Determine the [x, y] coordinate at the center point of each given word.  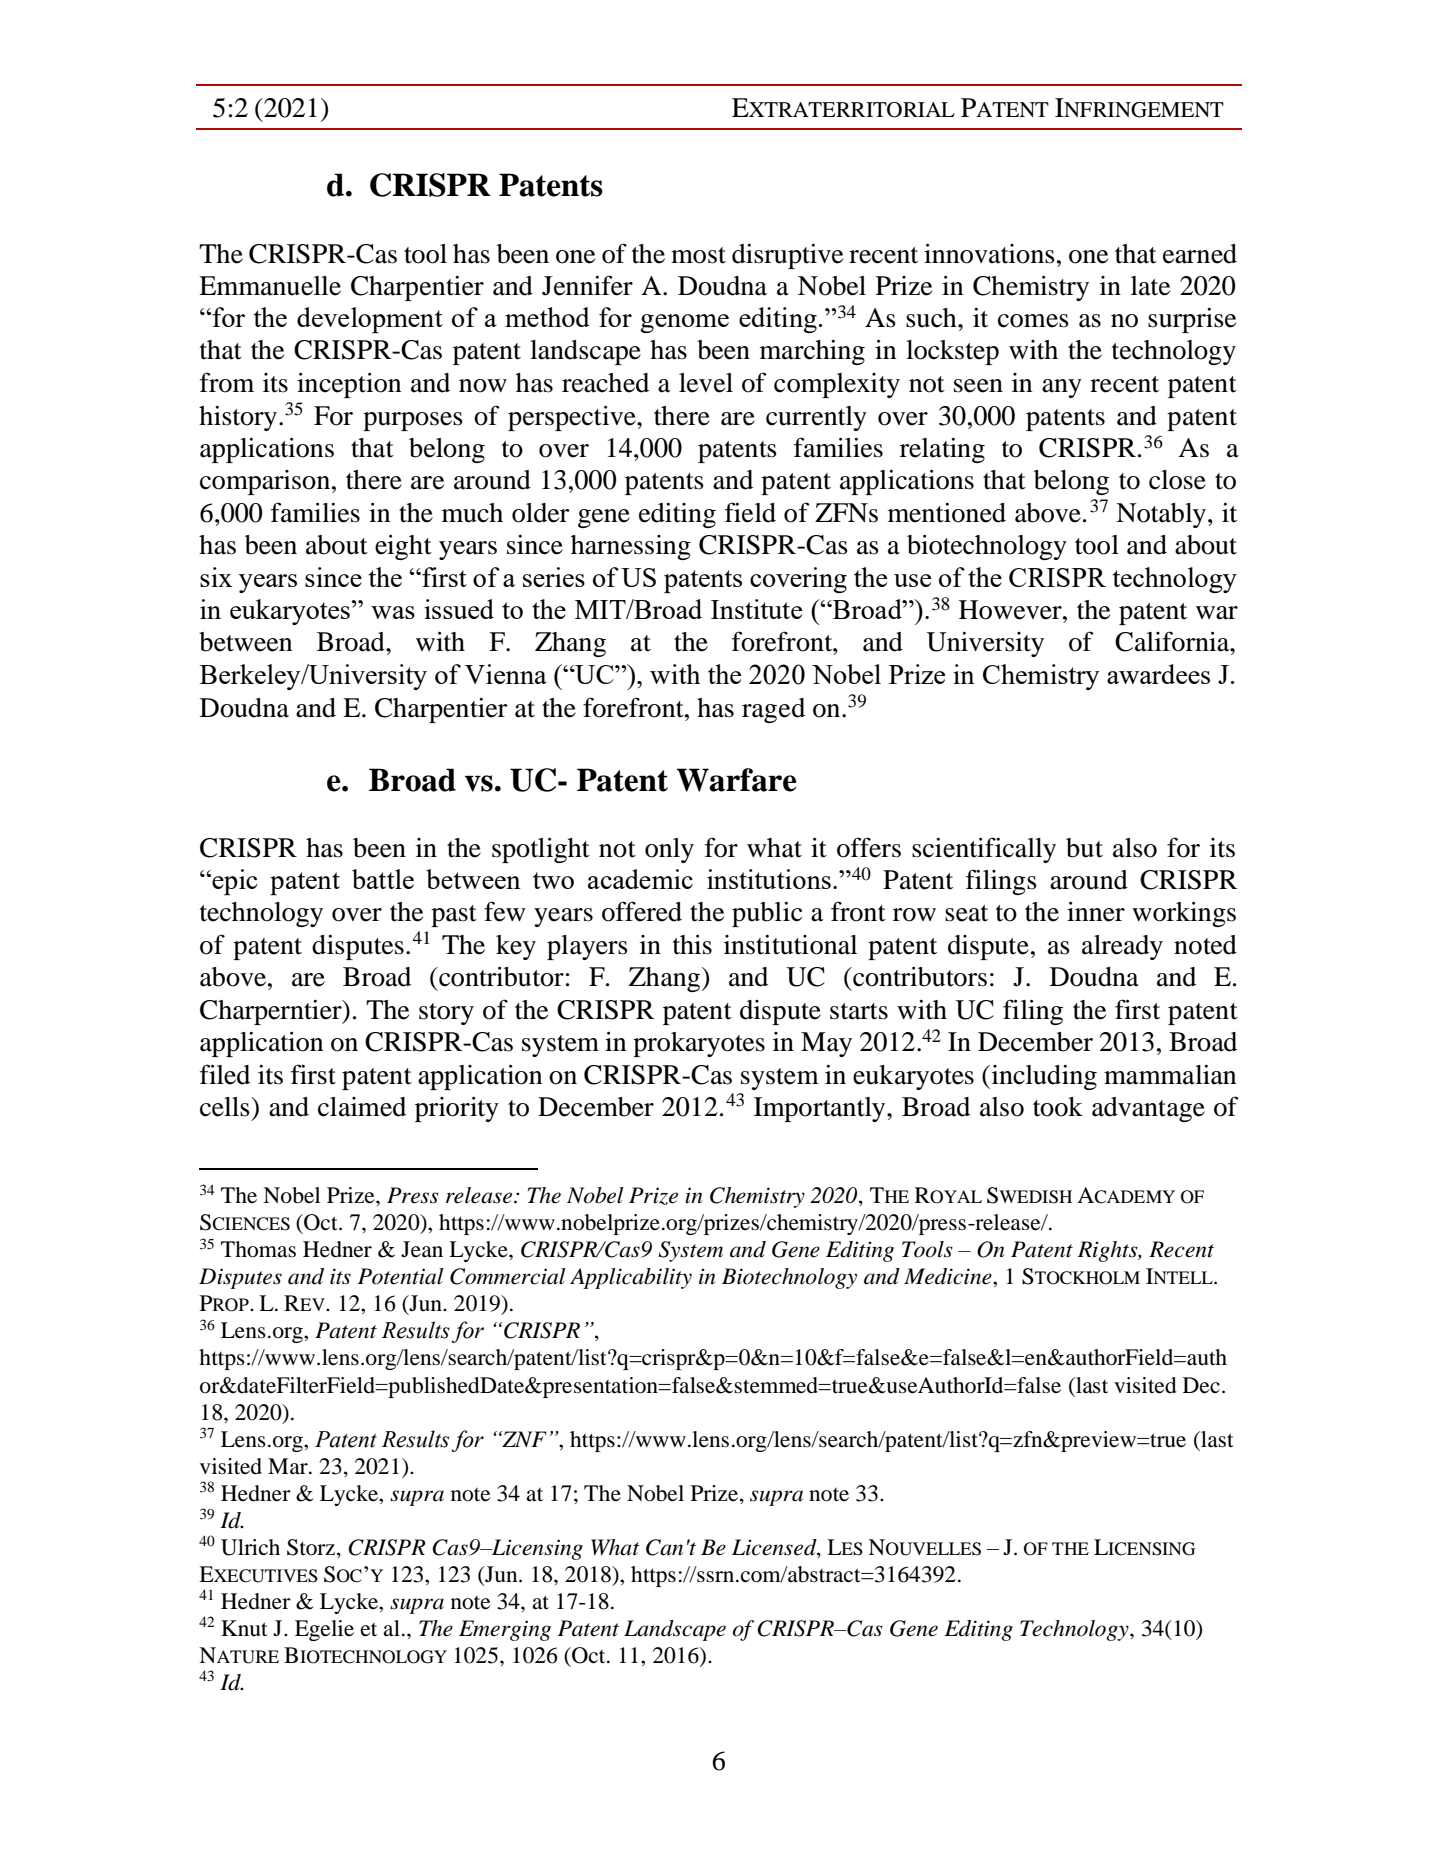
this [692, 945]
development [370, 320]
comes [1033, 321]
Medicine [949, 1276]
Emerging [505, 1630]
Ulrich [250, 1547]
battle [383, 879]
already [1122, 947]
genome [684, 323]
